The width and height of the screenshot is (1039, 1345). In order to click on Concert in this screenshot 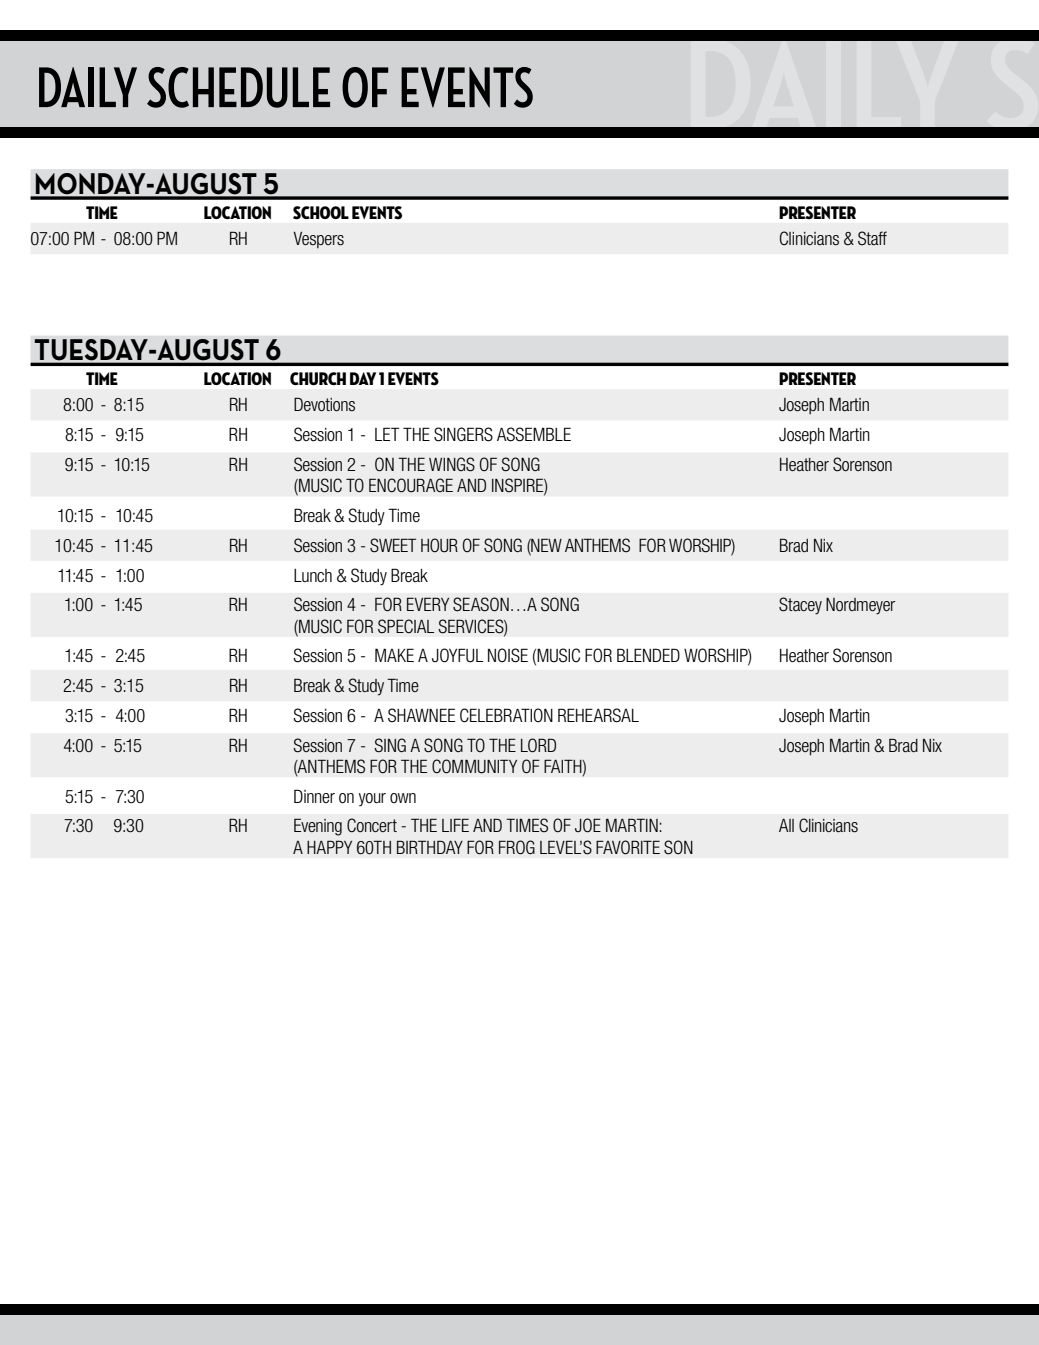, I will do `click(372, 825)`.
